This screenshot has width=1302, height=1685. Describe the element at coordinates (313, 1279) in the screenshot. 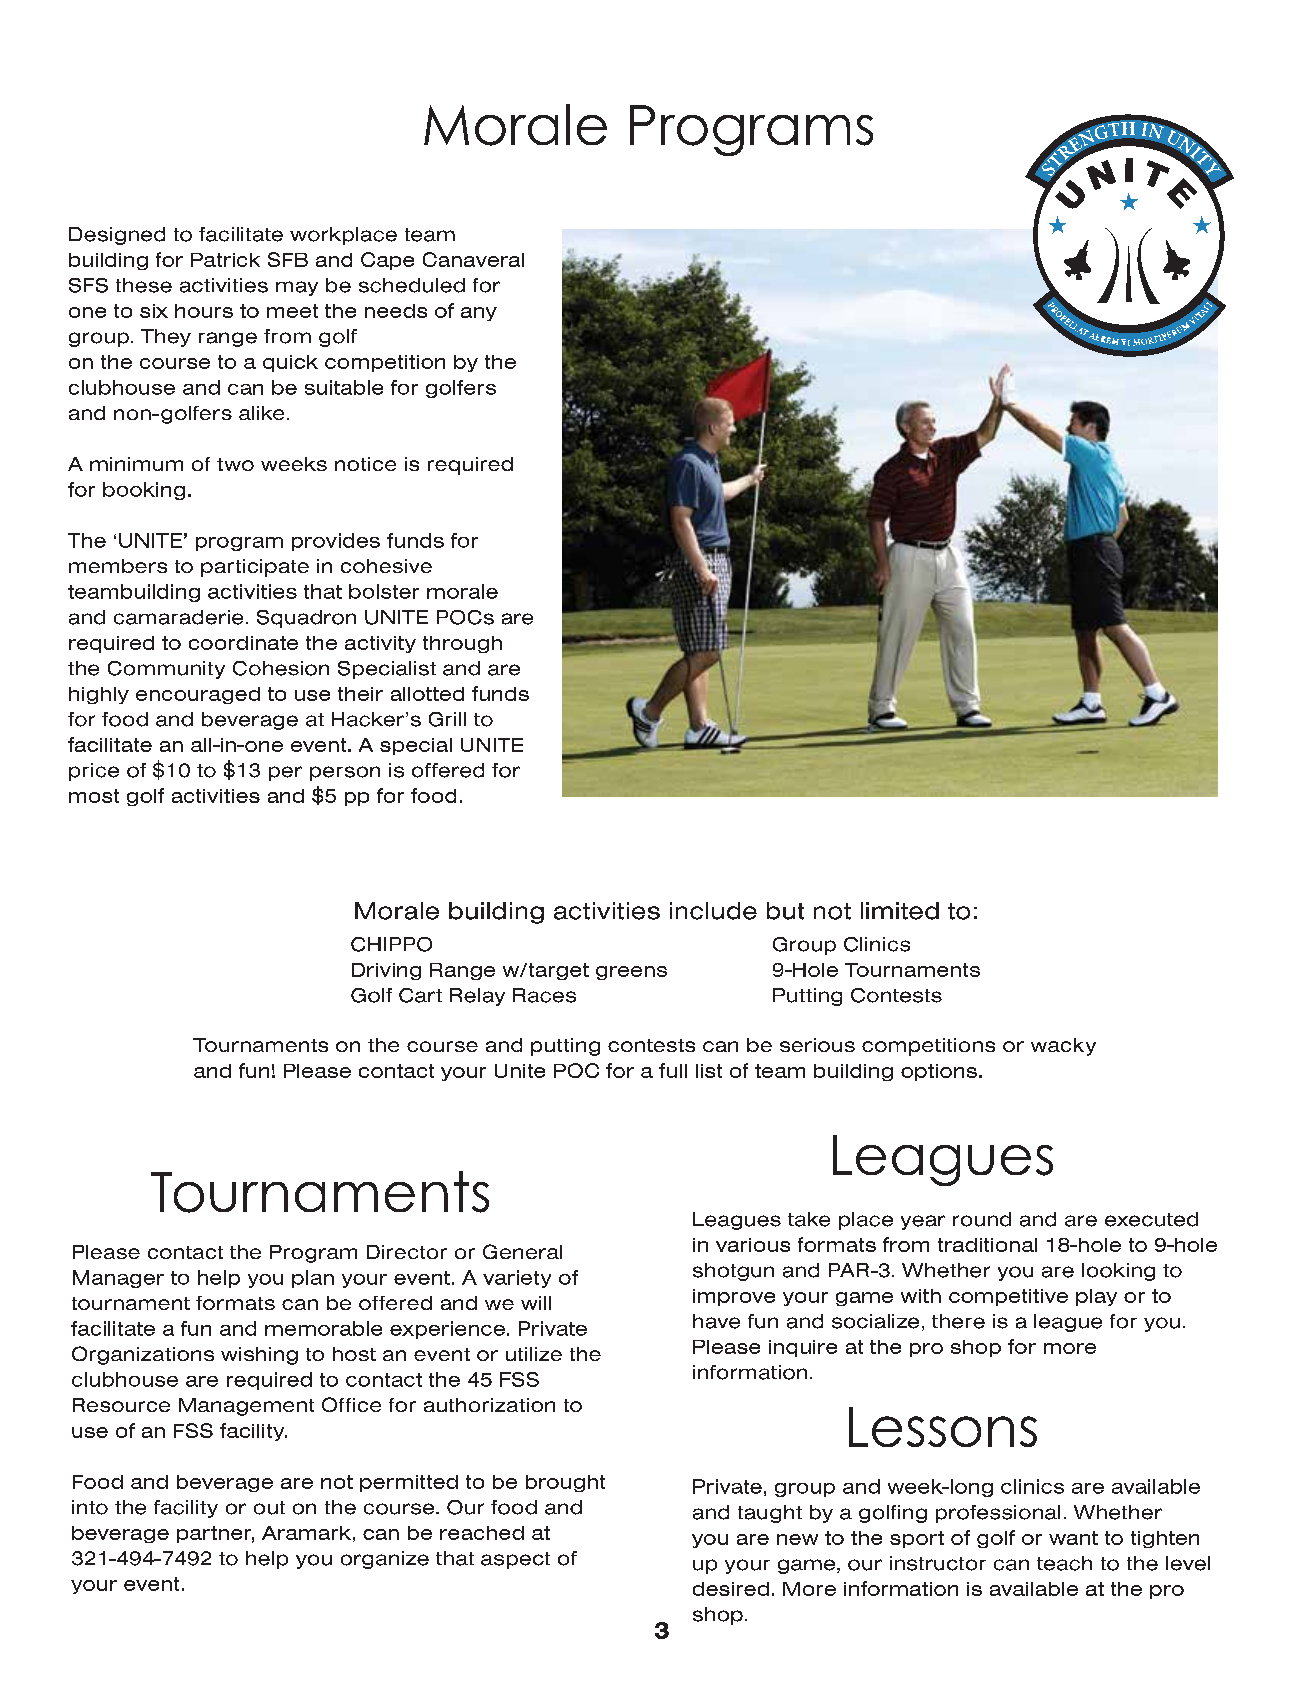

I see `plan` at that location.
